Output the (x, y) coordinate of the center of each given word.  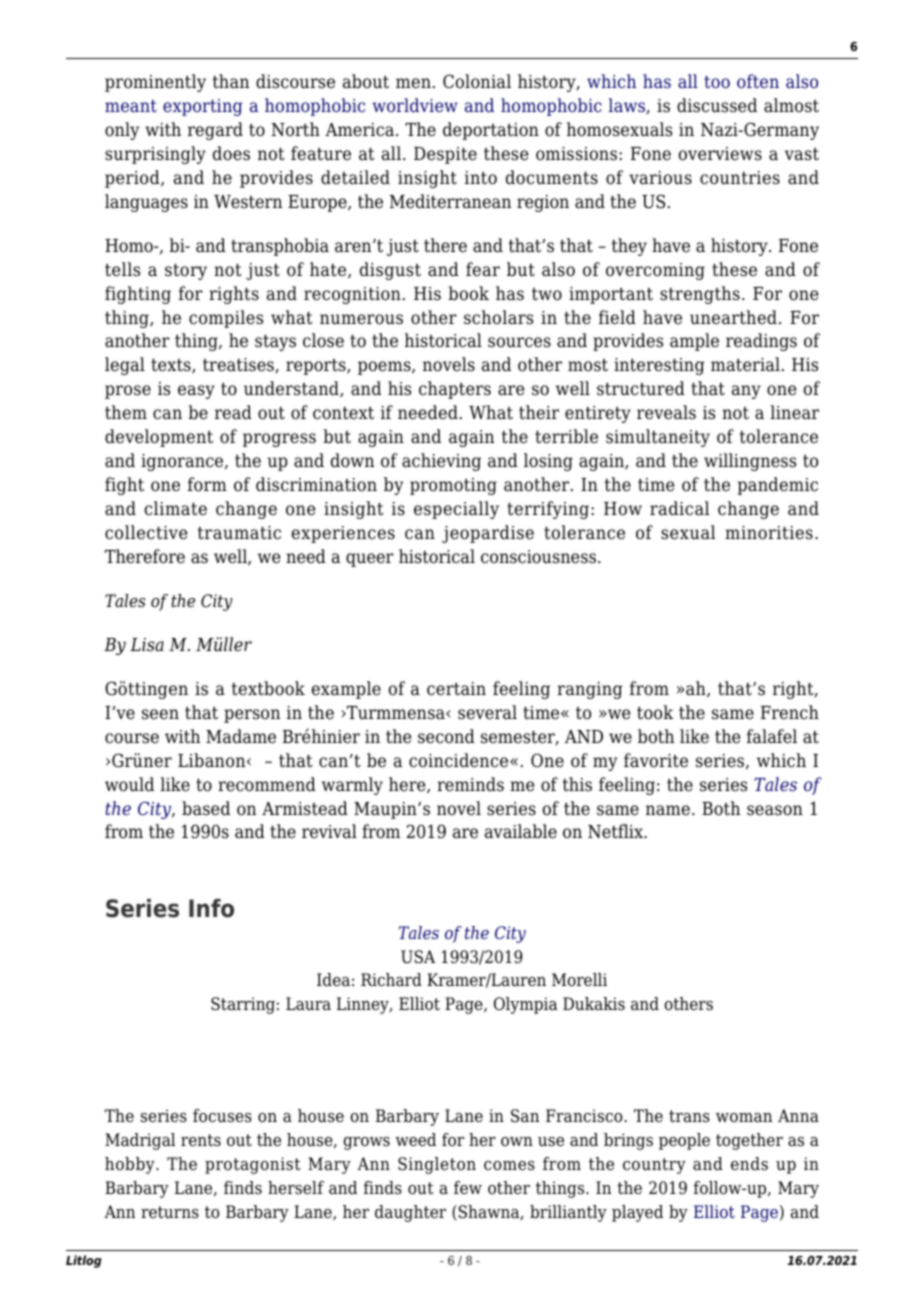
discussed (717, 105)
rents (201, 1140)
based (206, 808)
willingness (750, 462)
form (207, 484)
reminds (470, 784)
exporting (202, 107)
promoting (453, 486)
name (668, 810)
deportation (491, 131)
